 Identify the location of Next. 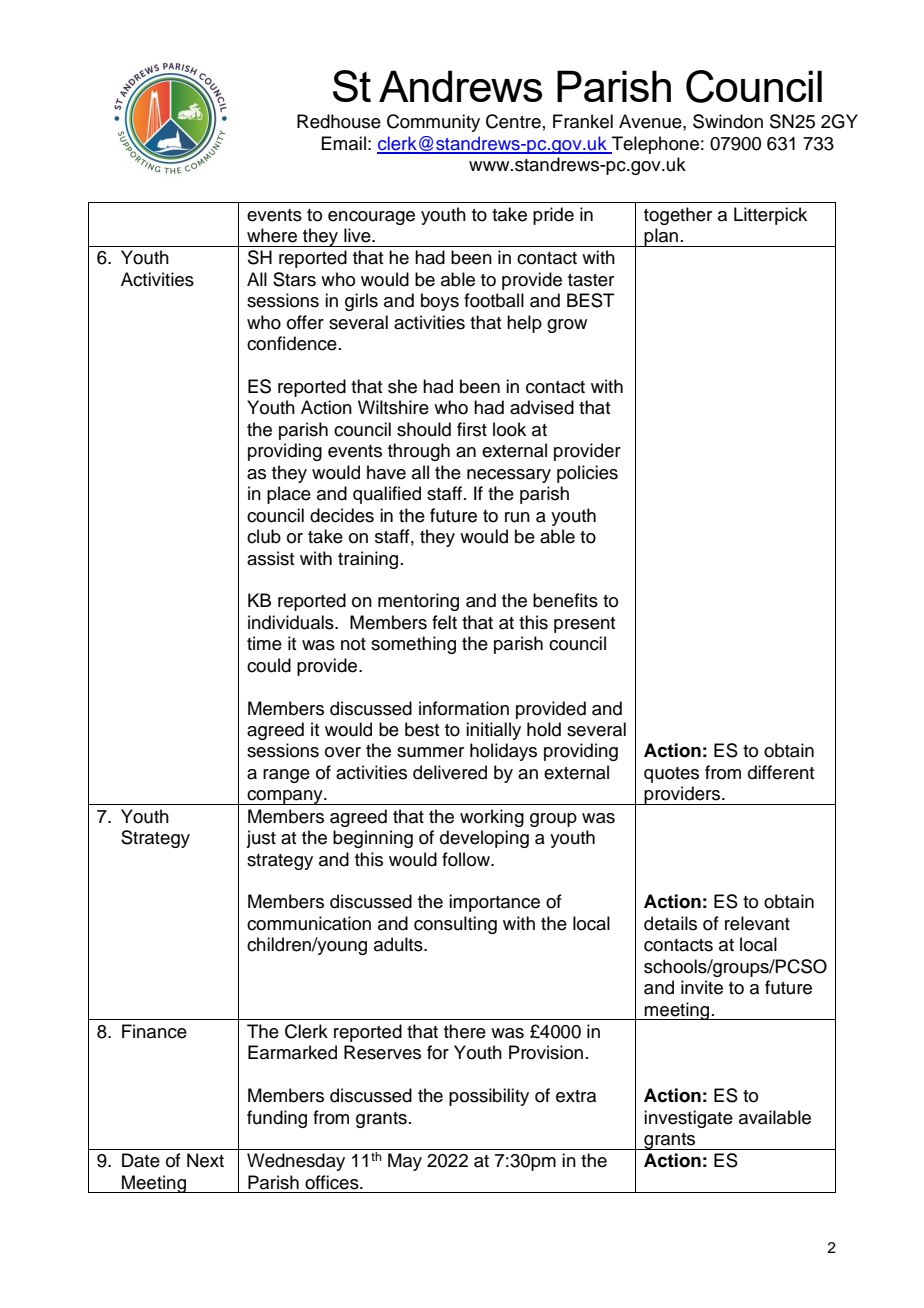
(205, 1160).
